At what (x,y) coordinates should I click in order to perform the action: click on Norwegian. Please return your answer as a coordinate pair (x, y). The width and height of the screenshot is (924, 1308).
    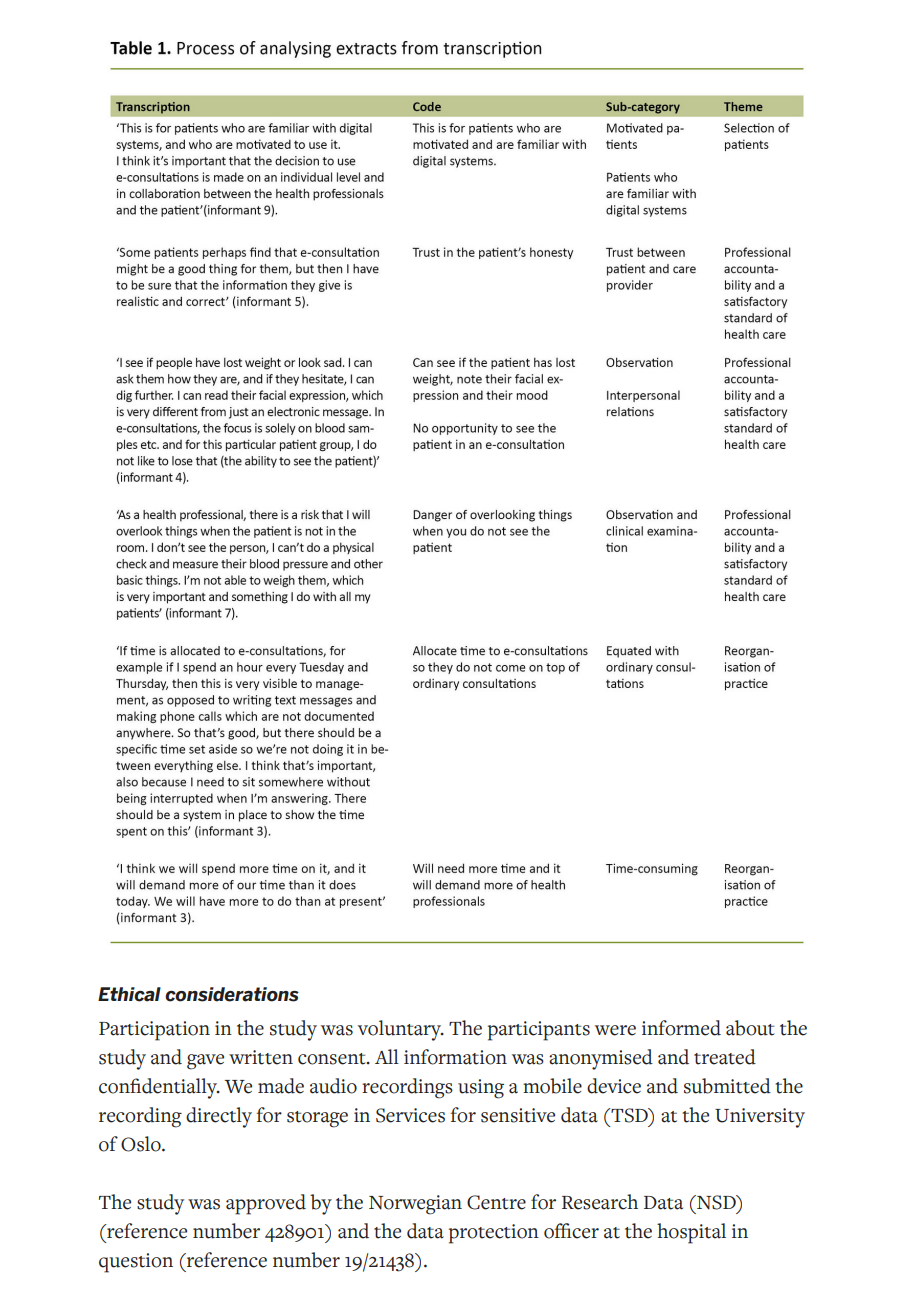
    Looking at the image, I should click on (415, 1205).
